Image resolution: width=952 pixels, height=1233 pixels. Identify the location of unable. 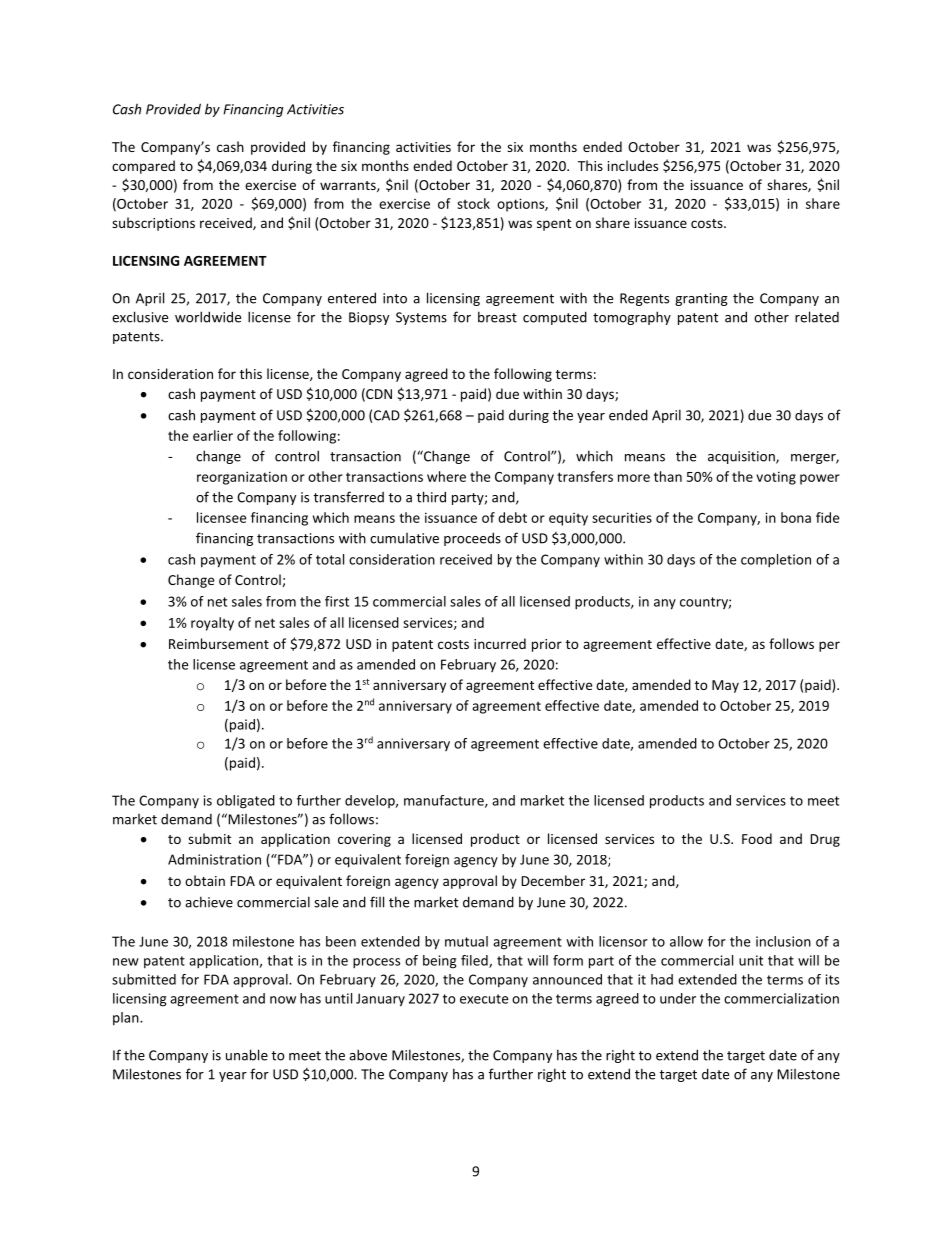
(247, 1055).
